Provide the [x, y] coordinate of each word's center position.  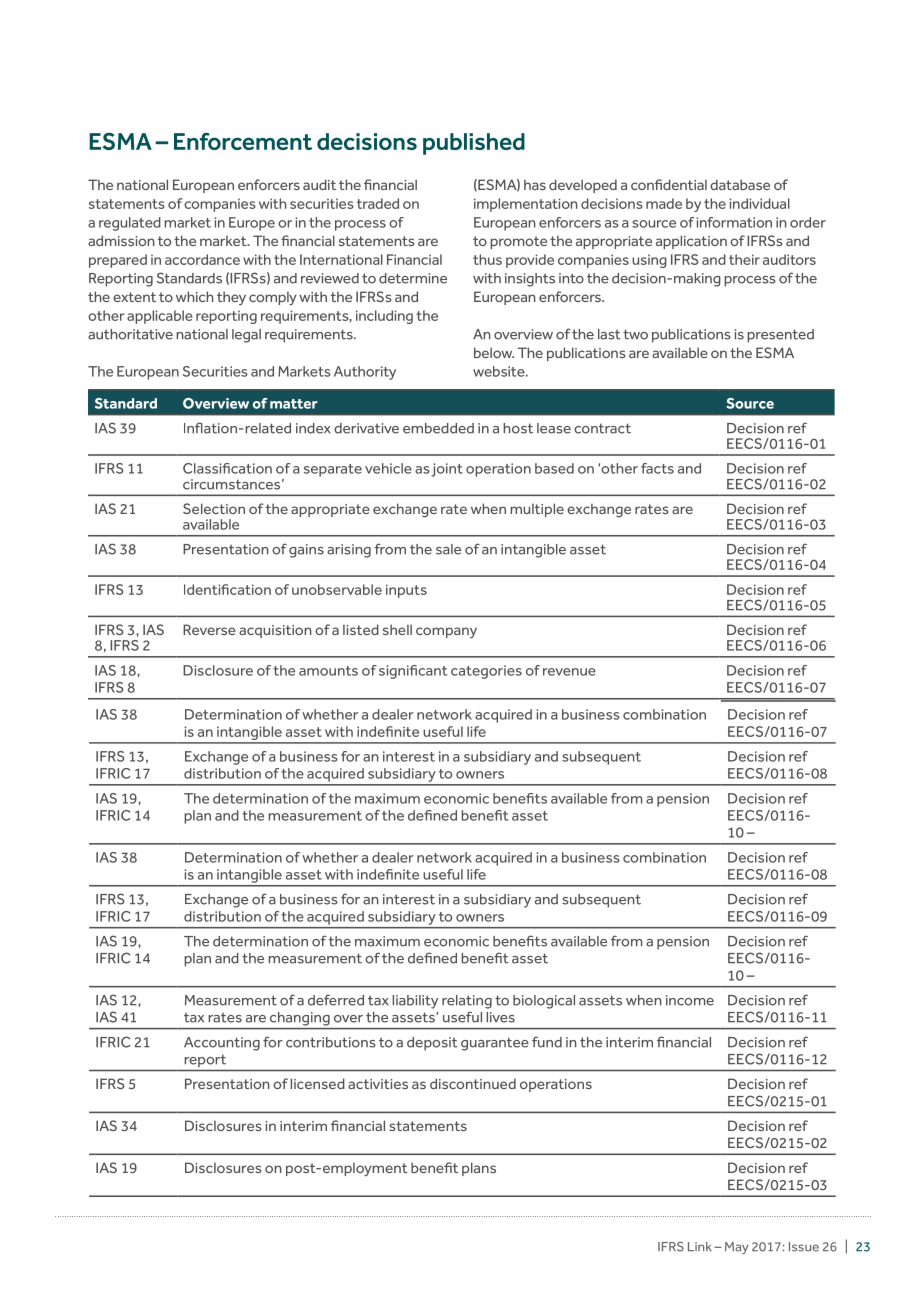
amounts [328, 671]
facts [657, 468]
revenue [569, 672]
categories [486, 672]
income [690, 1000]
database [740, 184]
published [474, 144]
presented [780, 336]
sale [448, 549]
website [500, 371]
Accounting [222, 1044]
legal [246, 336]
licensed [317, 1083]
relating [467, 1002]
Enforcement [243, 141]
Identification [227, 589]
